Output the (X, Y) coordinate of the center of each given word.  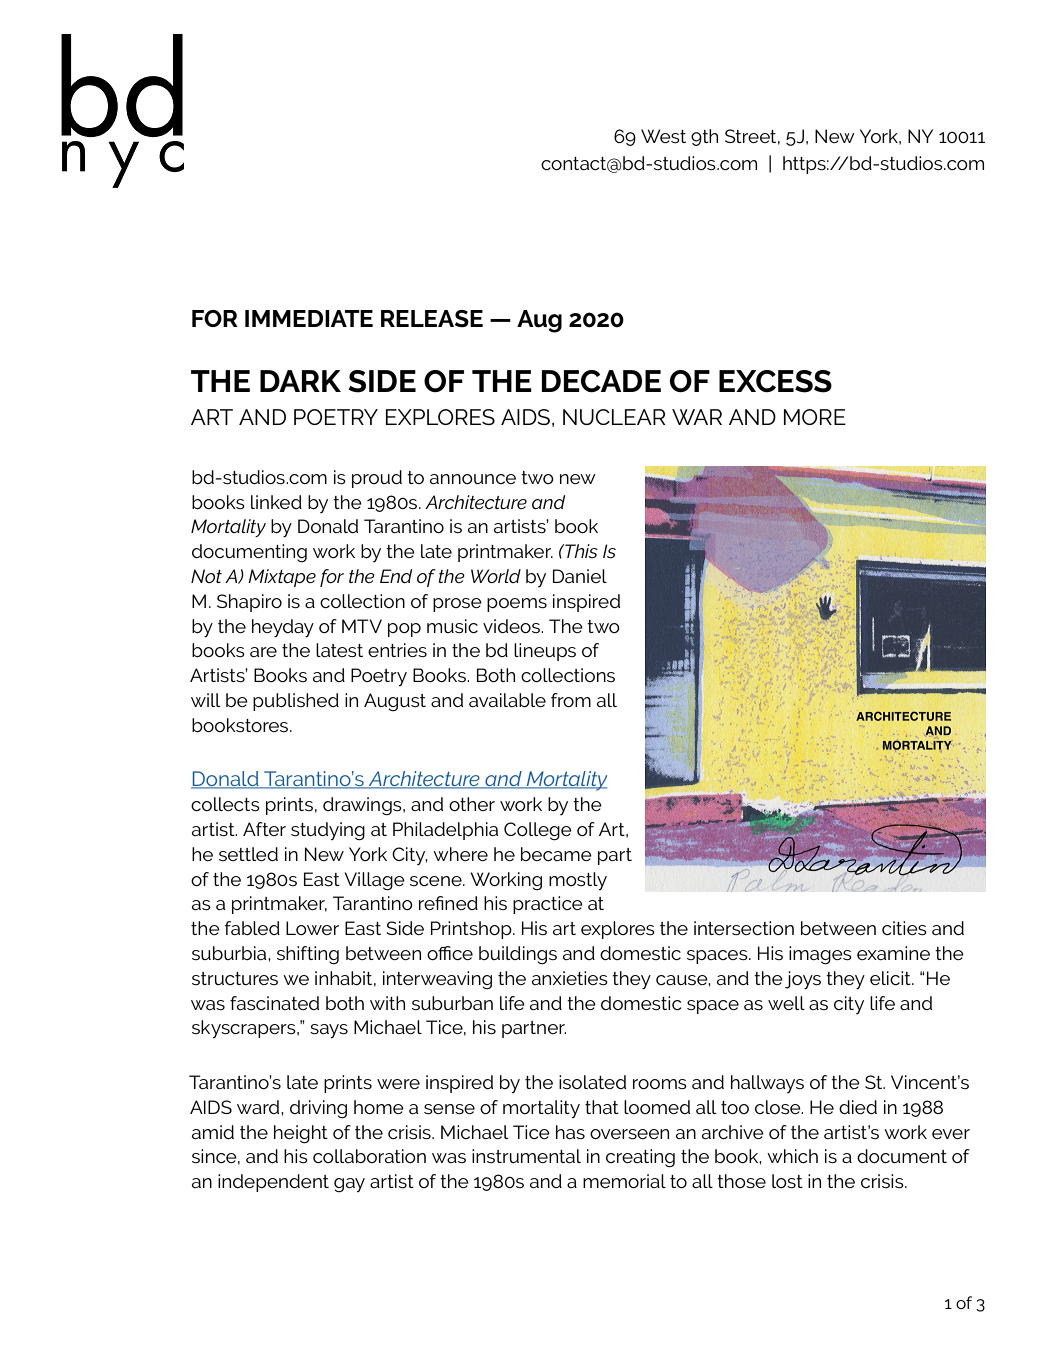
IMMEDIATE (309, 318)
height (301, 1134)
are (263, 652)
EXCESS (775, 381)
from (571, 700)
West (663, 136)
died (858, 1107)
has (570, 1132)
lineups (545, 652)
